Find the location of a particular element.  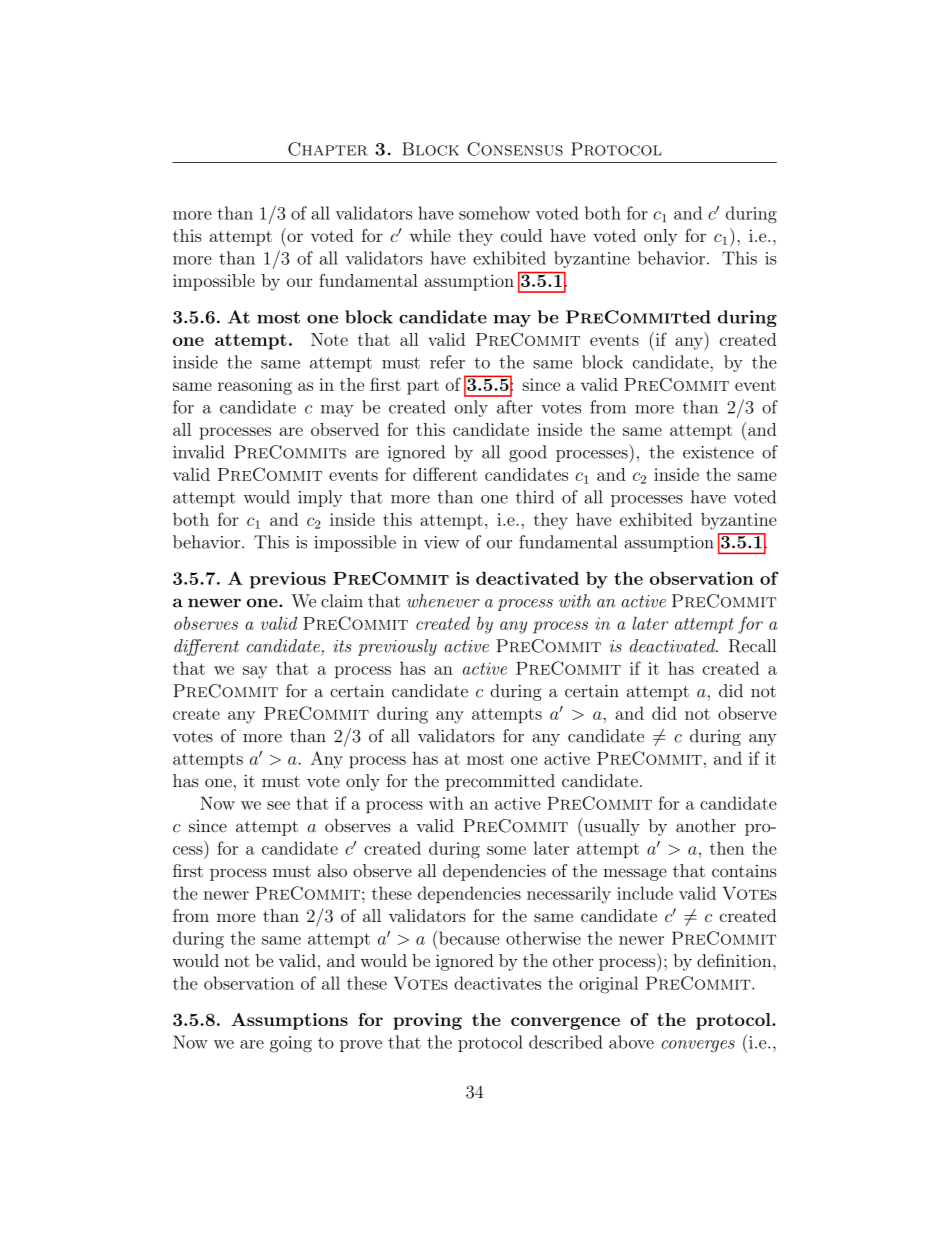

then is located at coordinates (727, 848).
